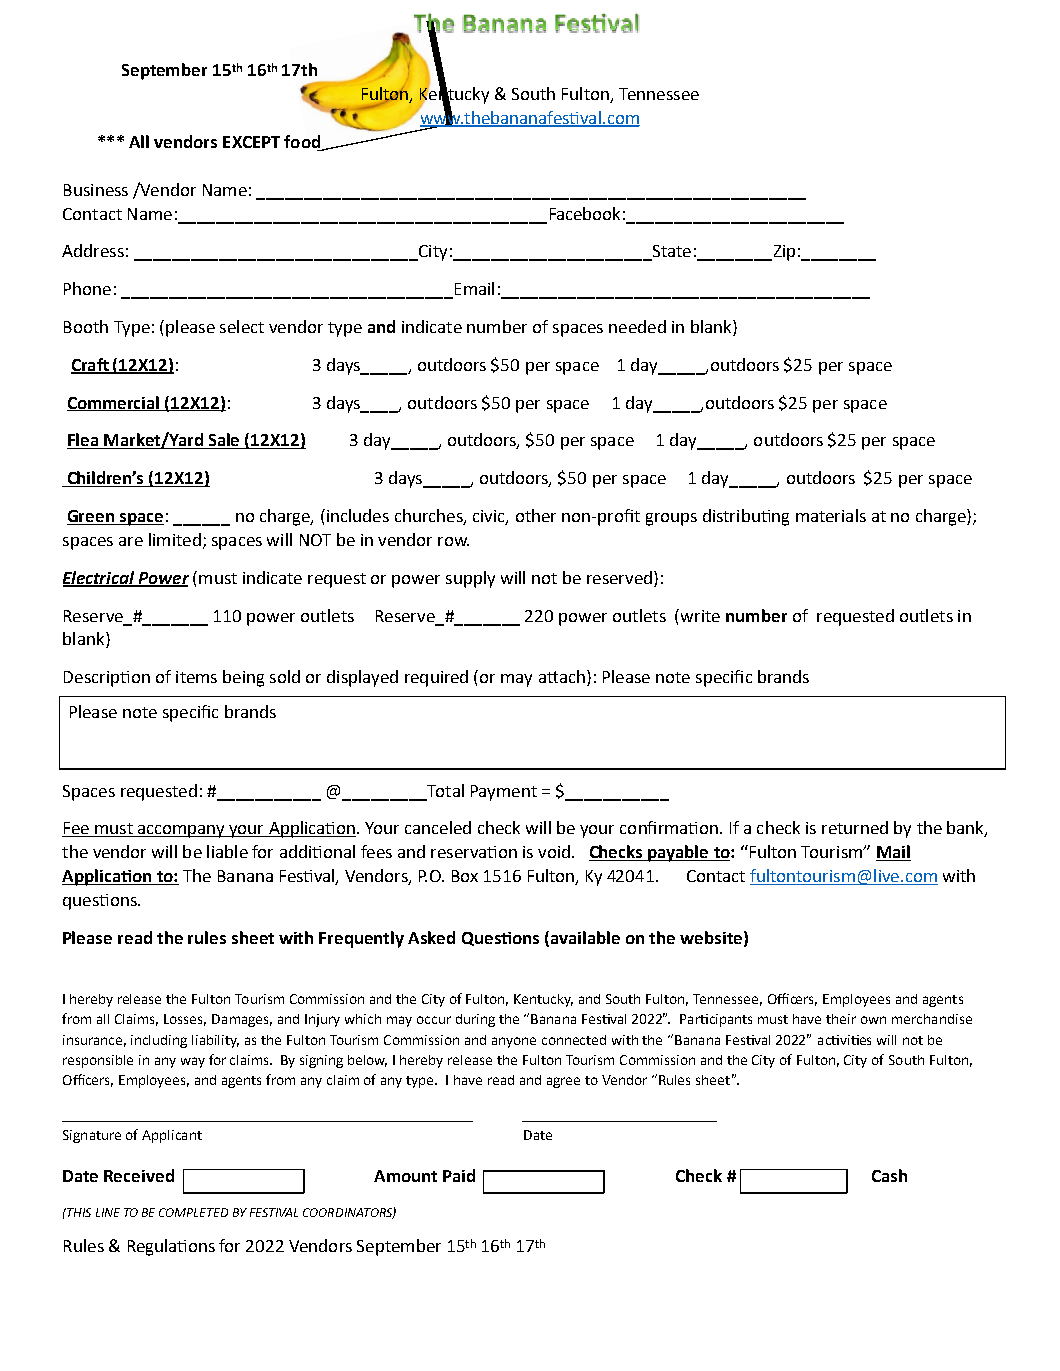 This screenshot has width=1060, height=1371. I want to click on needed, so click(637, 326).
